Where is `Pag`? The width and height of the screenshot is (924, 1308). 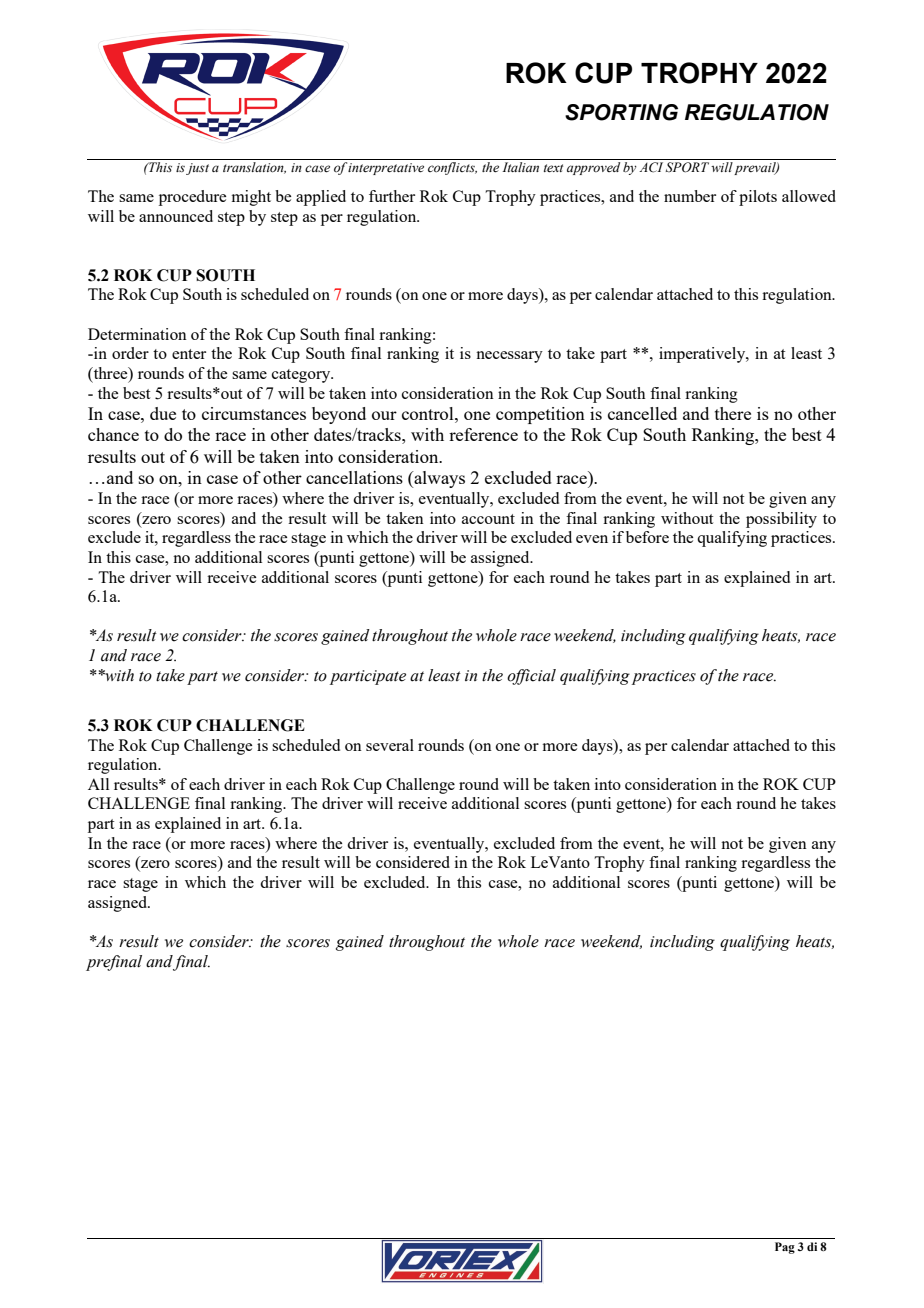
Pag is located at coordinates (785, 1248).
